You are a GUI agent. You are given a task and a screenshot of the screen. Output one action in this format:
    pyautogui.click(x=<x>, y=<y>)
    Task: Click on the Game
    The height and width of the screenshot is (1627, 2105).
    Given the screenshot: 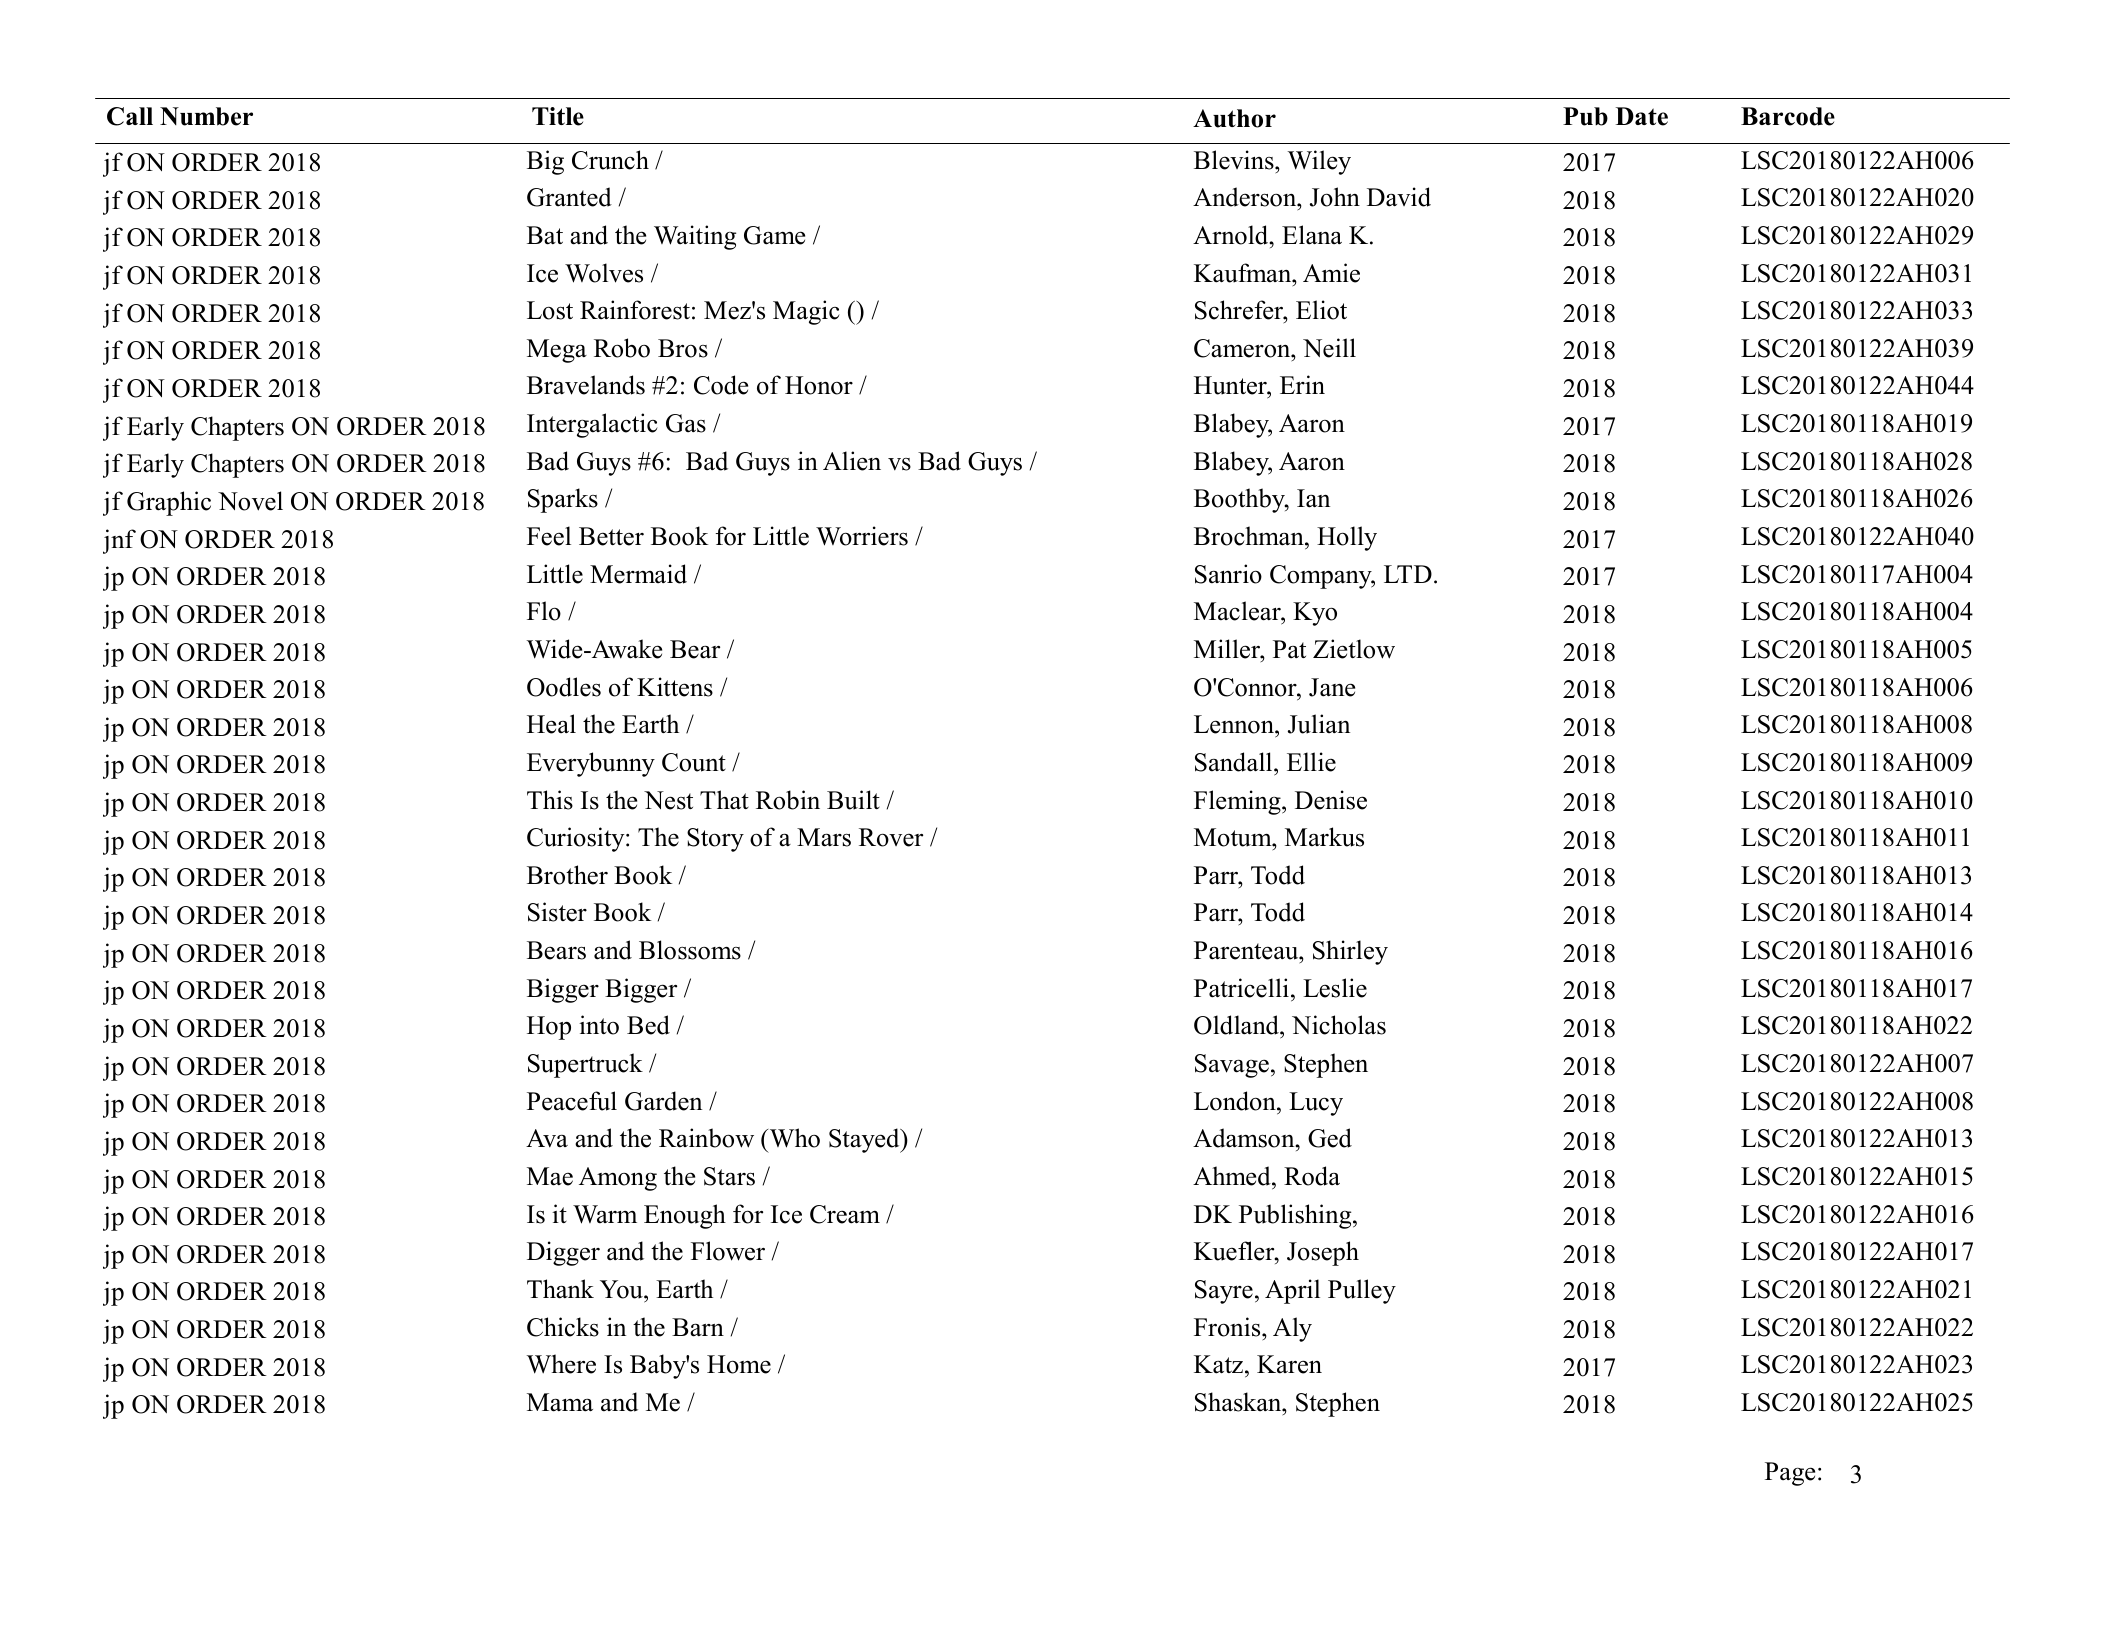 What is the action you would take?
    pyautogui.click(x=774, y=235)
